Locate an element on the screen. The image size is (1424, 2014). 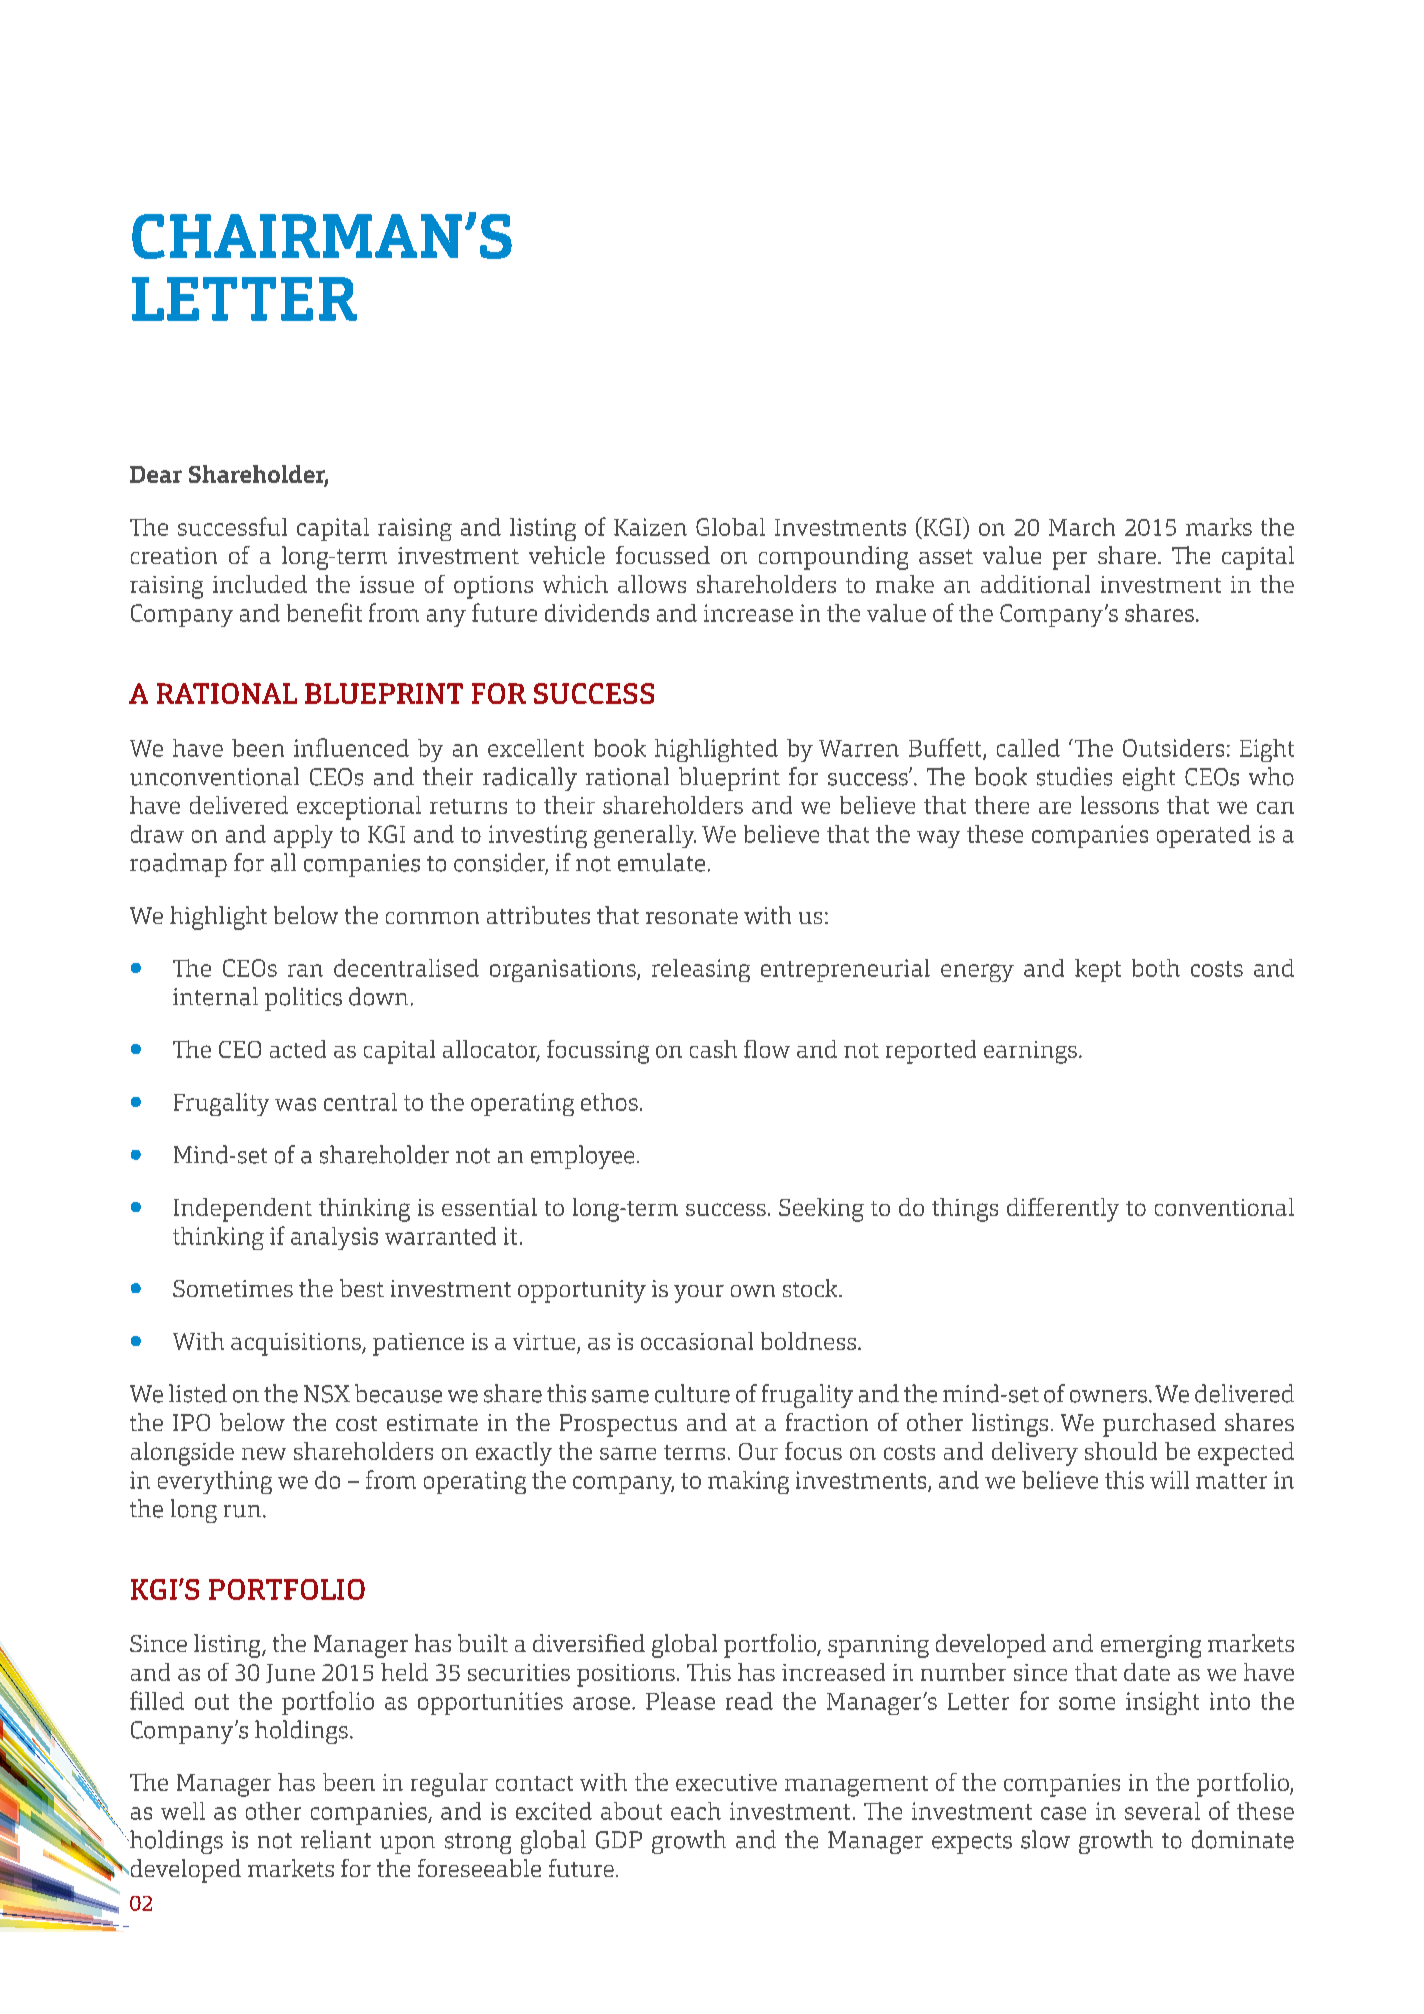
Seeking is located at coordinates (821, 1210).
